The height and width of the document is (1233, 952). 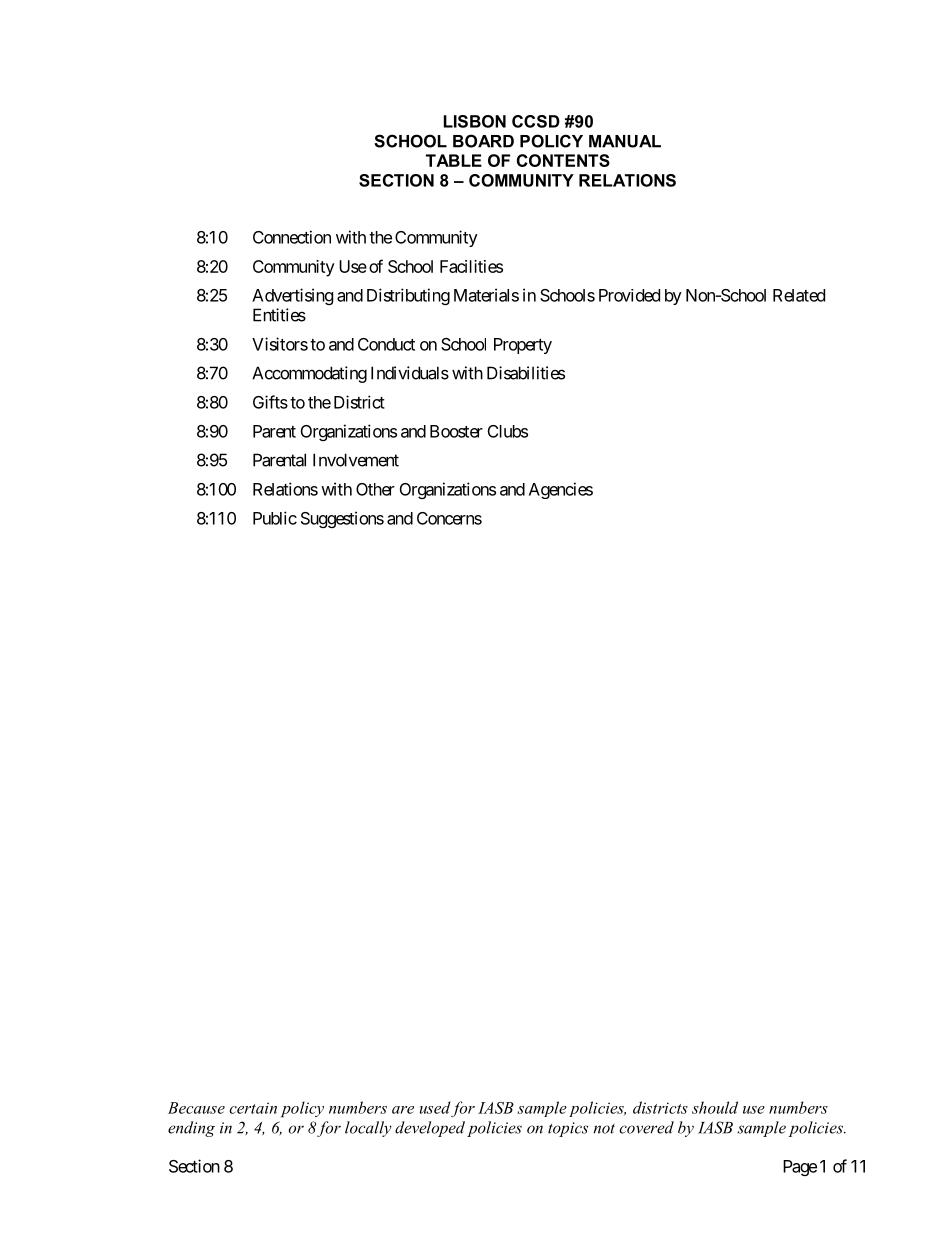 I want to click on MANUAL, so click(x=625, y=141).
